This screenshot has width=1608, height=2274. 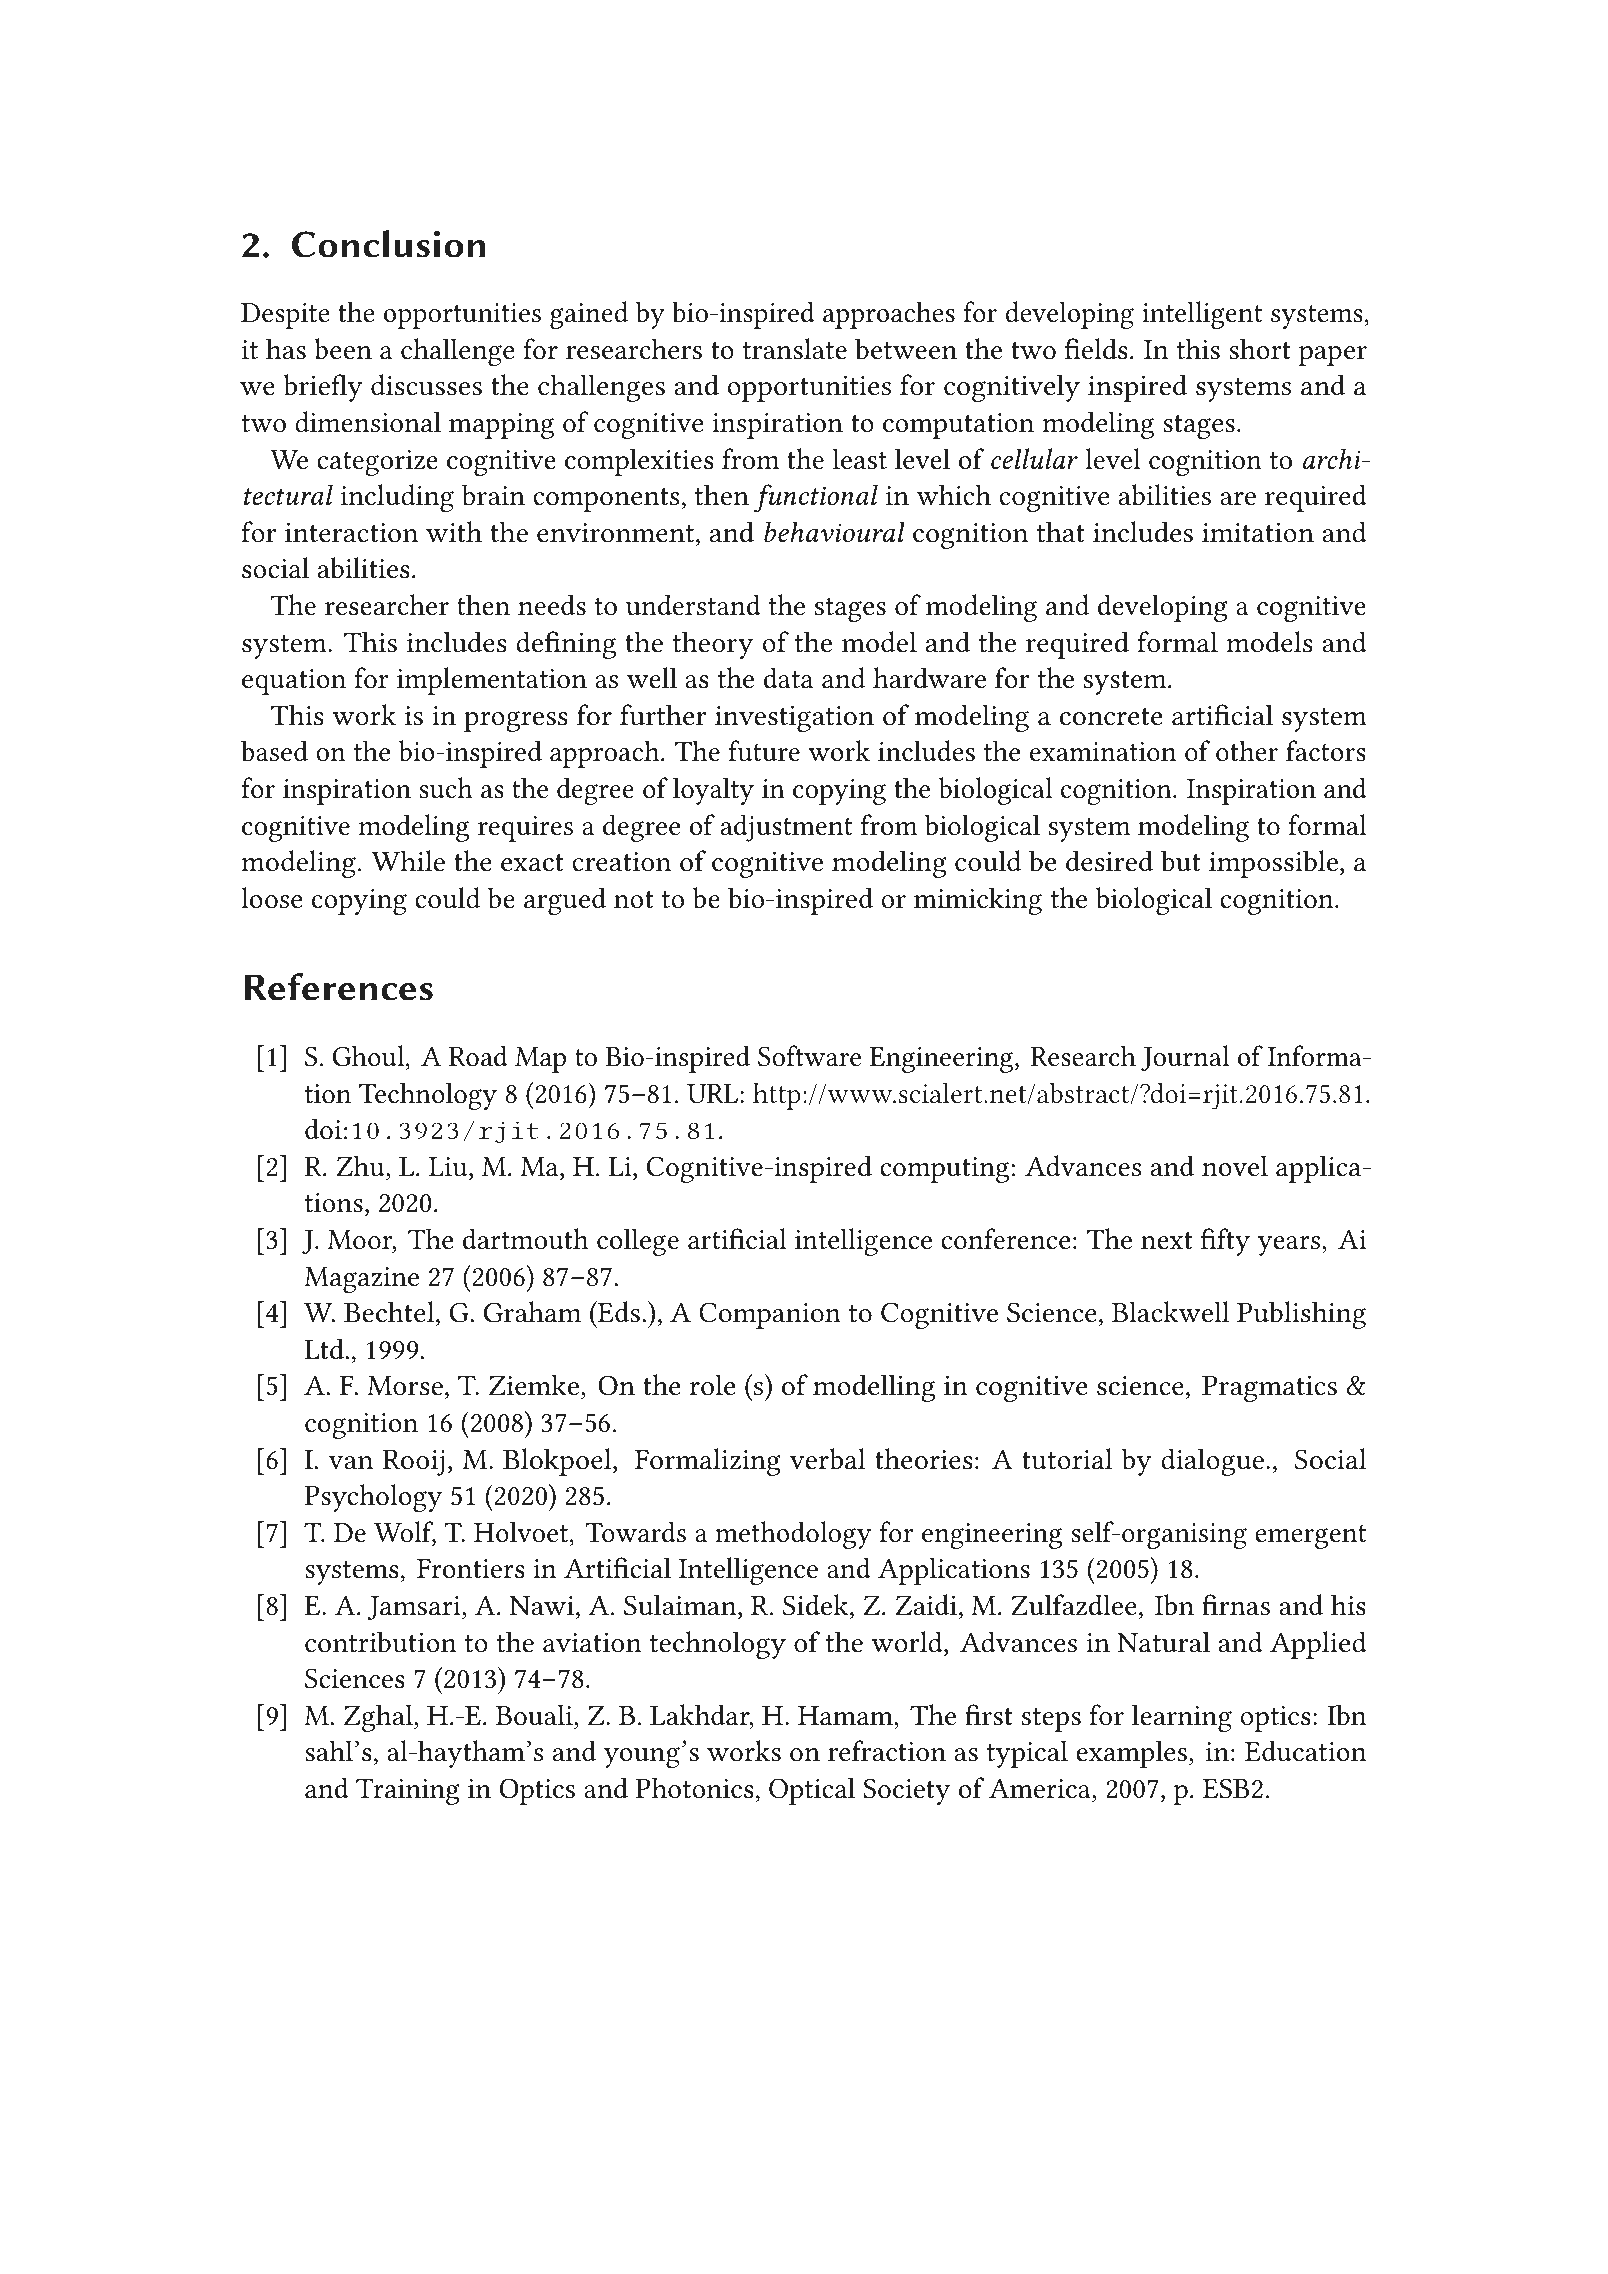 What do you see at coordinates (408, 1791) in the screenshot?
I see `Training` at bounding box center [408, 1791].
